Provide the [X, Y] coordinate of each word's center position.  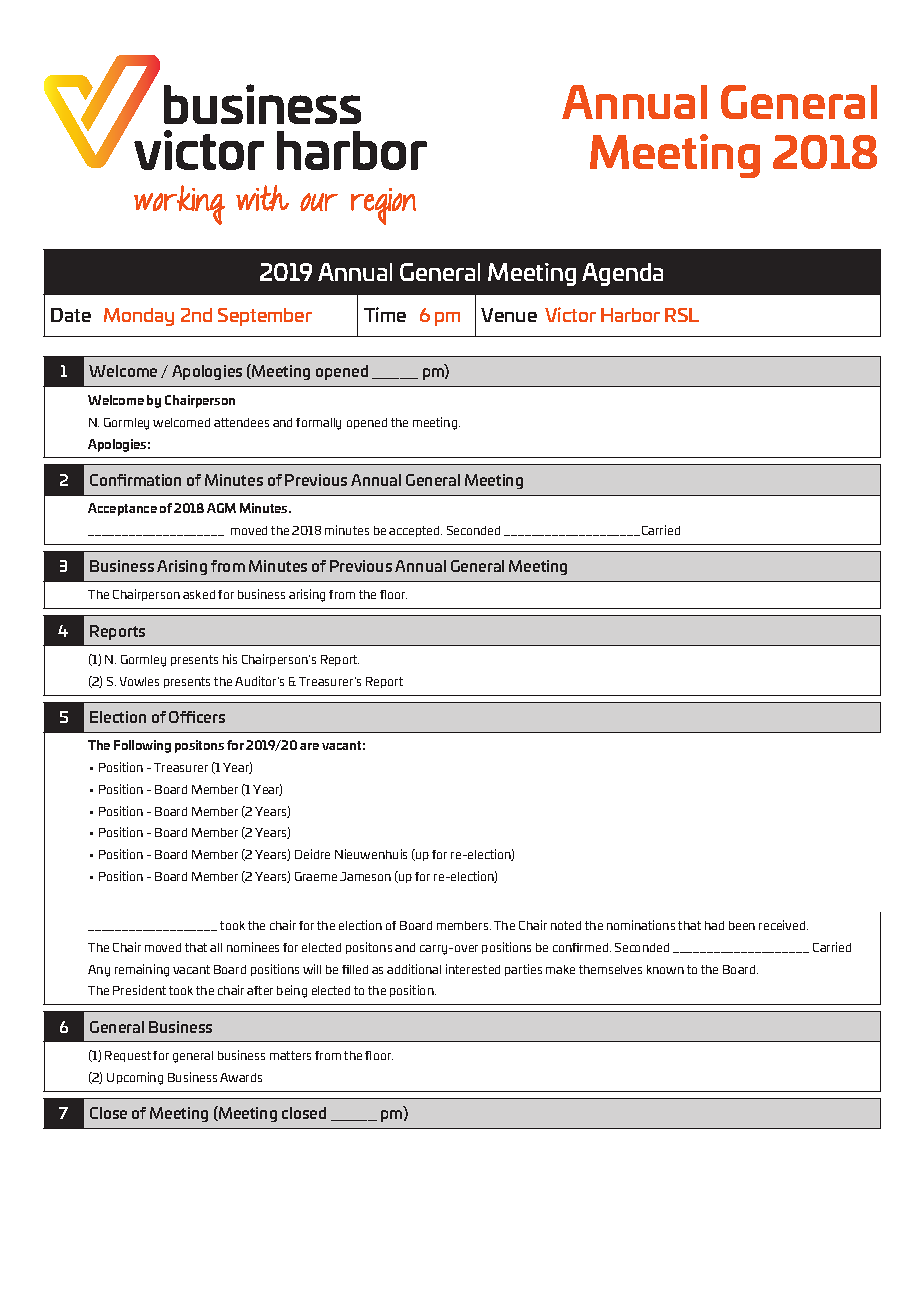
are [309, 746]
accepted [415, 531]
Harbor [630, 315]
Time [385, 314]
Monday [139, 317]
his [230, 659]
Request [128, 1056]
